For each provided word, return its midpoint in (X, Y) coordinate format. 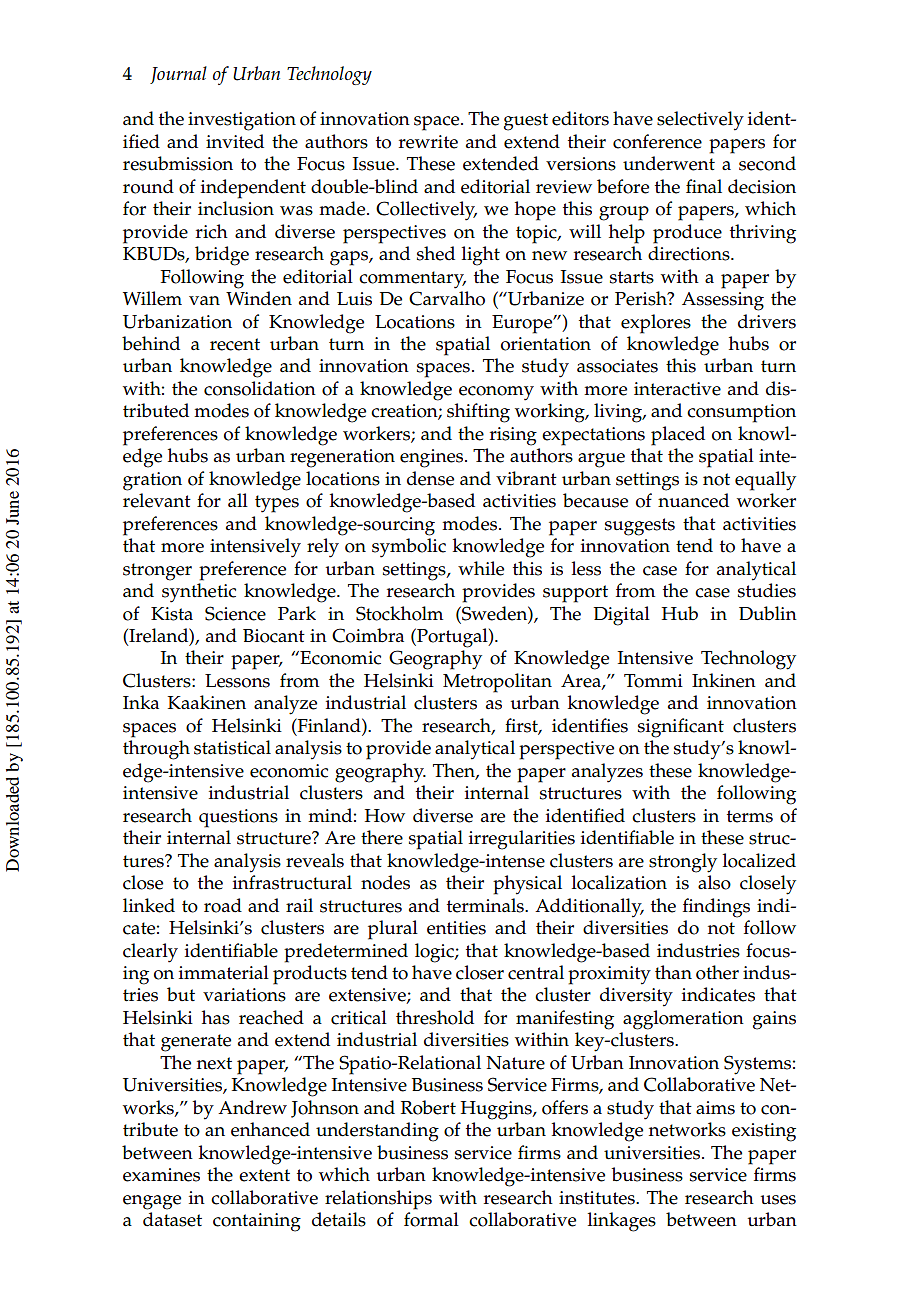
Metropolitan (497, 683)
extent (264, 1175)
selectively (700, 121)
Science (235, 613)
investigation (242, 121)
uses (778, 1200)
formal (431, 1219)
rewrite (428, 142)
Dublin (768, 613)
